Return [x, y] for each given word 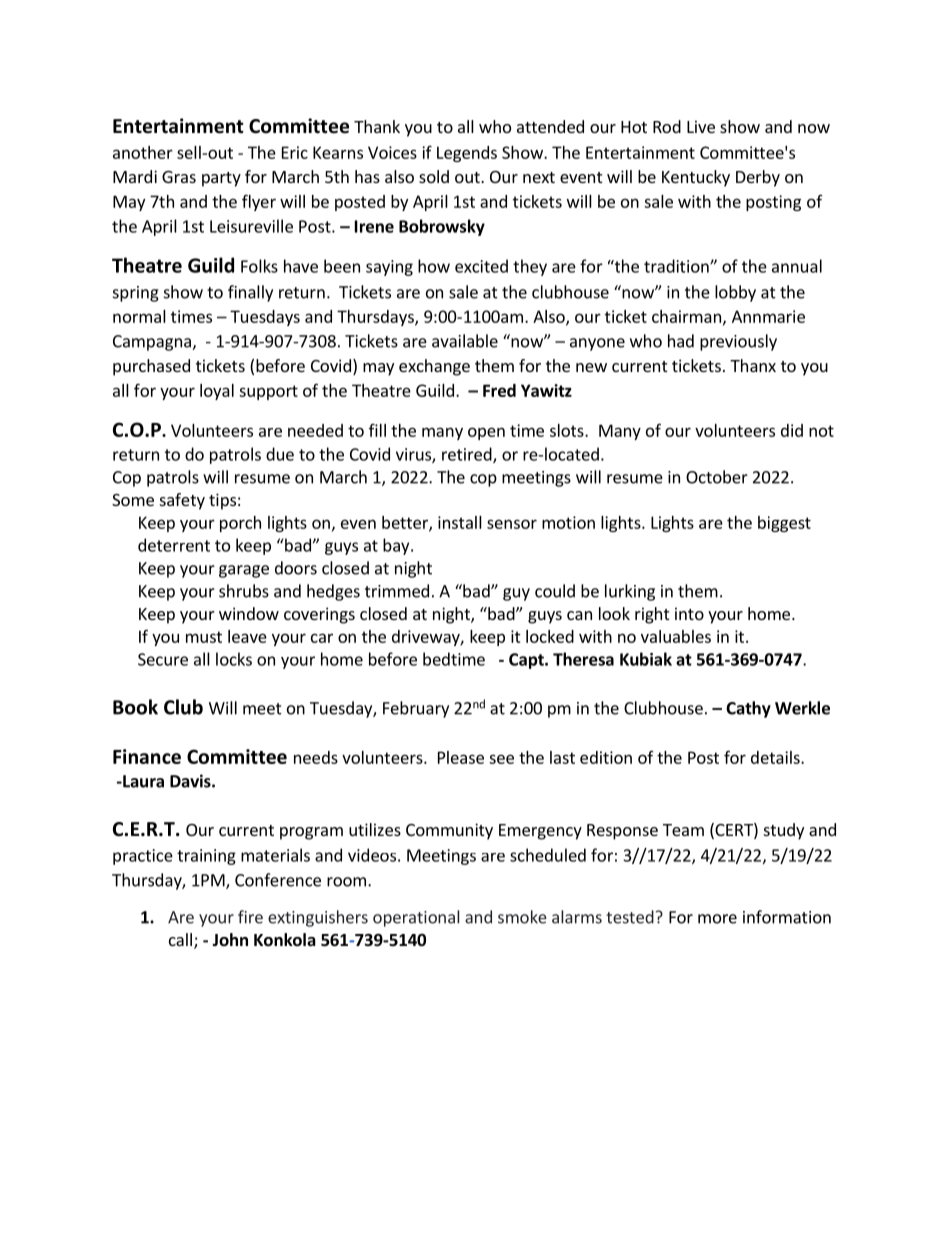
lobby [735, 293]
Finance [147, 756]
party [221, 179]
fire [250, 917]
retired [468, 455]
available [465, 341]
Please [461, 757]
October [717, 477]
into [689, 613]
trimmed [397, 591]
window [249, 613]
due [280, 454]
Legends [467, 154]
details [776, 757]
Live [701, 126]
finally [250, 293]
